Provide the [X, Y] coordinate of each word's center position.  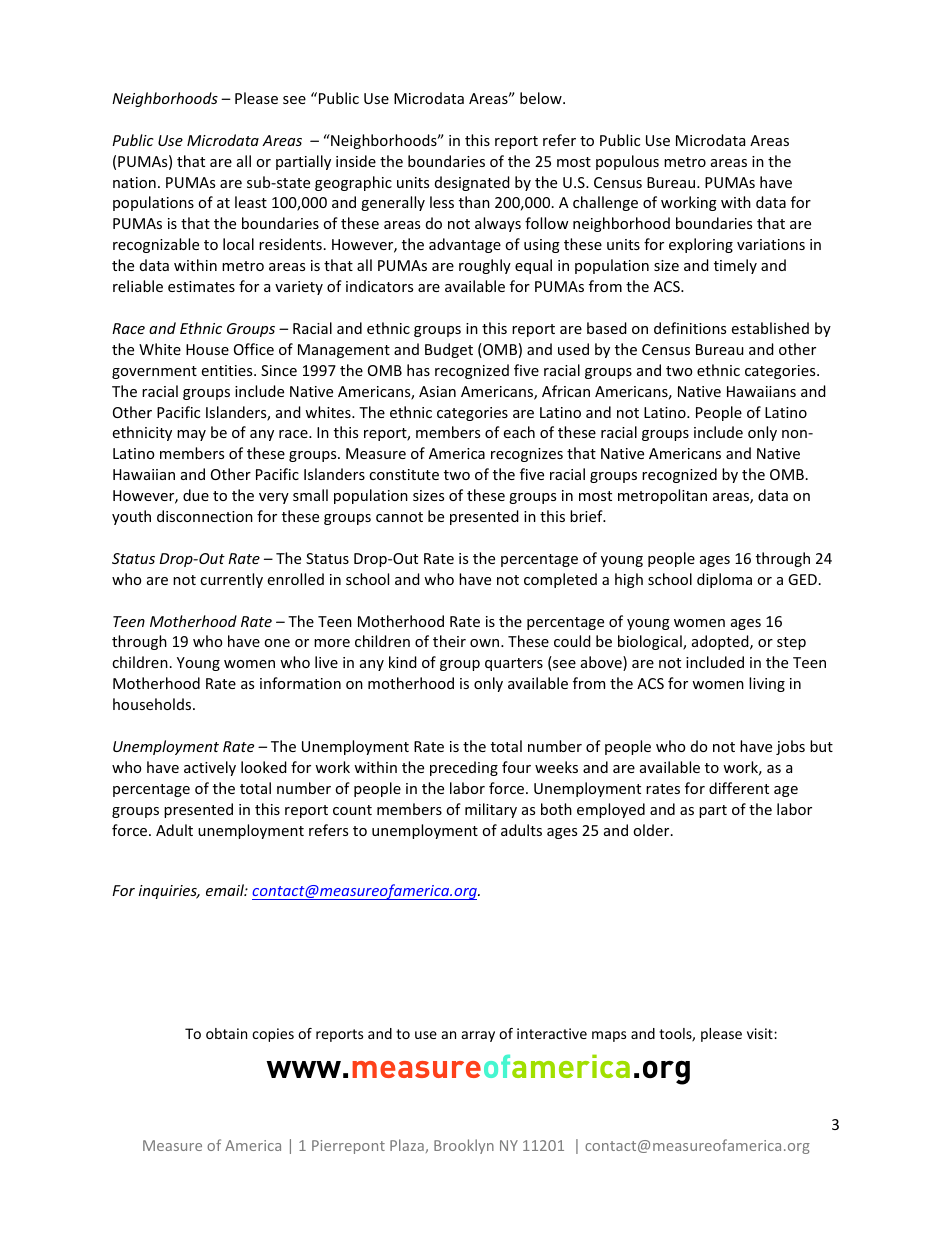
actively [210, 768]
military [491, 810]
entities [228, 370]
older [652, 830]
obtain [226, 1033]
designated [472, 183]
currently [231, 580]
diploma [724, 580]
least [251, 202]
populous [627, 162]
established [770, 328]
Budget [449, 350]
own [486, 643]
